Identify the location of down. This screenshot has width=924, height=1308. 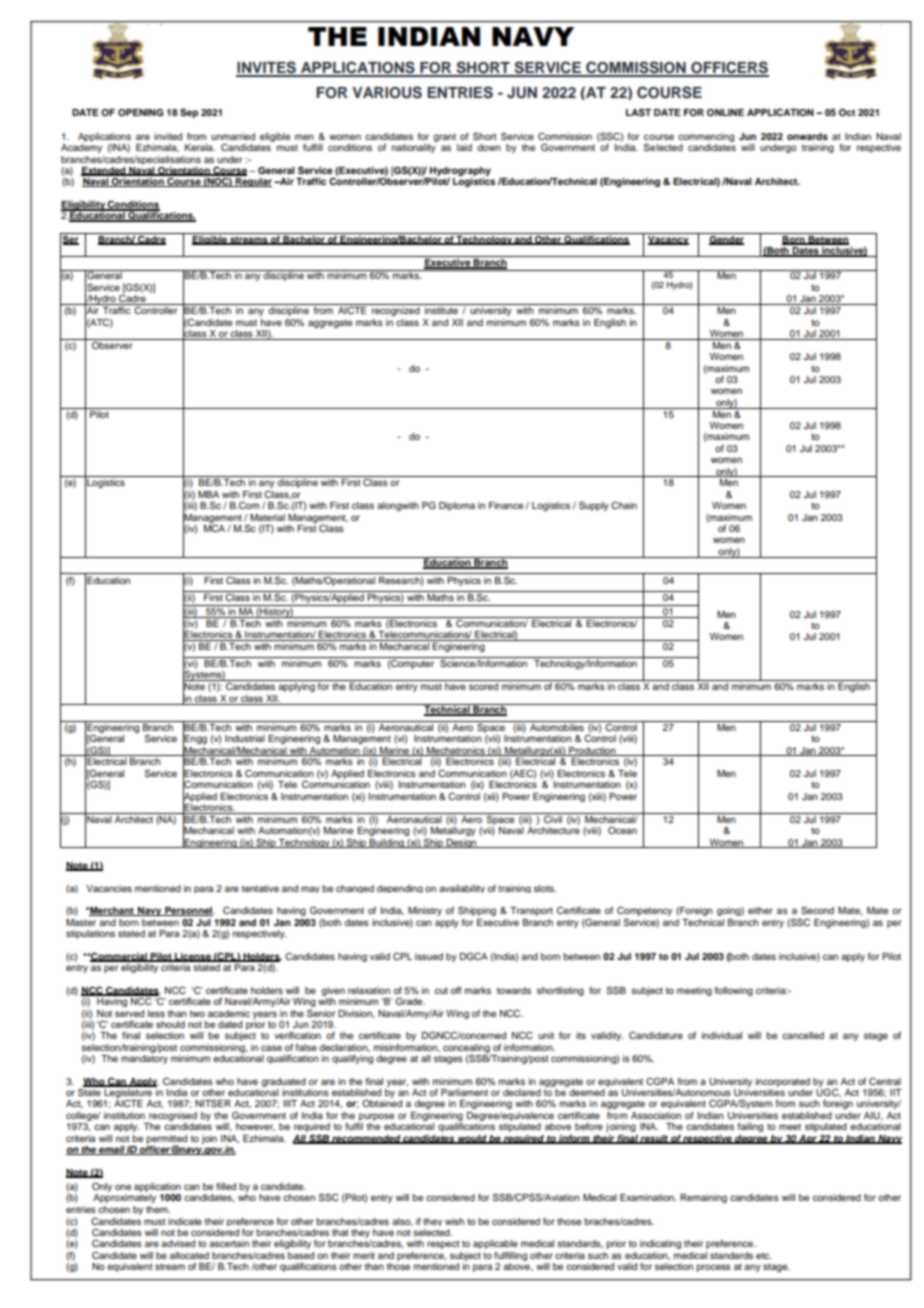
(489, 147).
